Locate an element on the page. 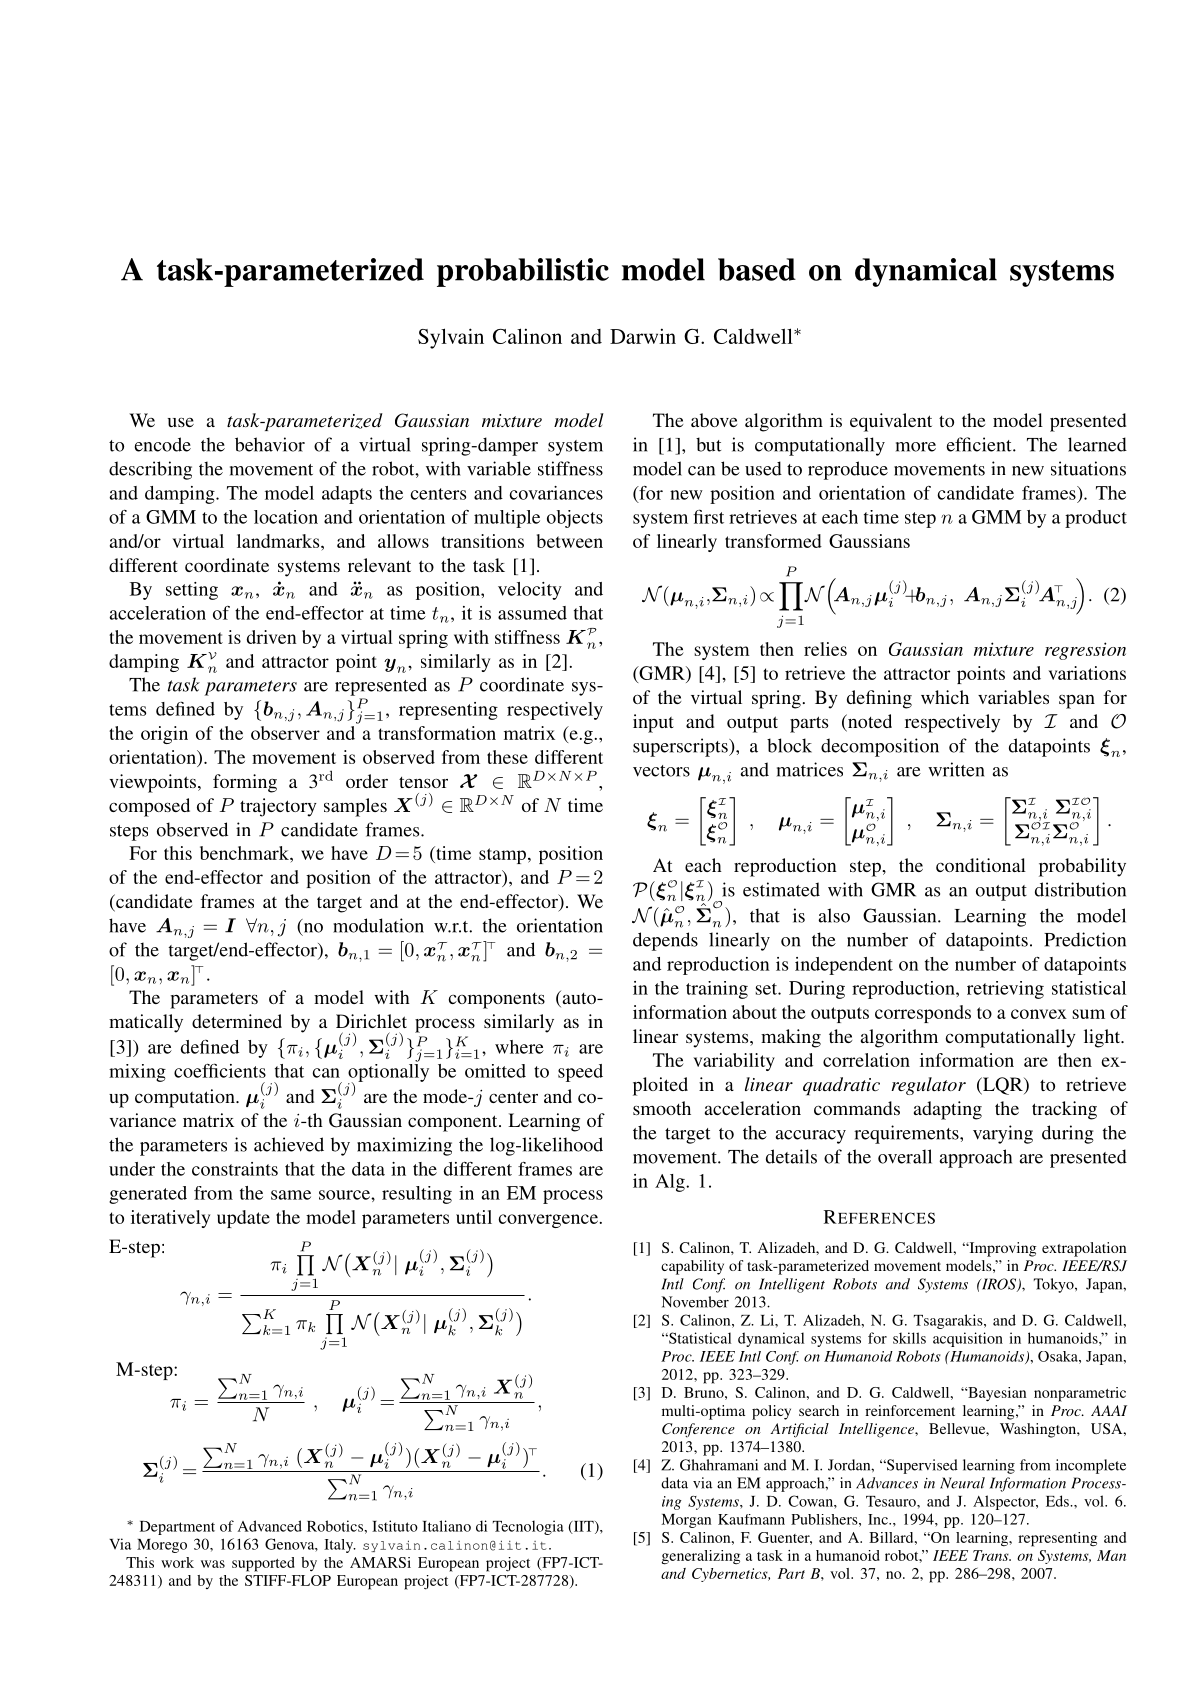 The height and width of the image is (1700, 1202). Darwin is located at coordinates (643, 336).
